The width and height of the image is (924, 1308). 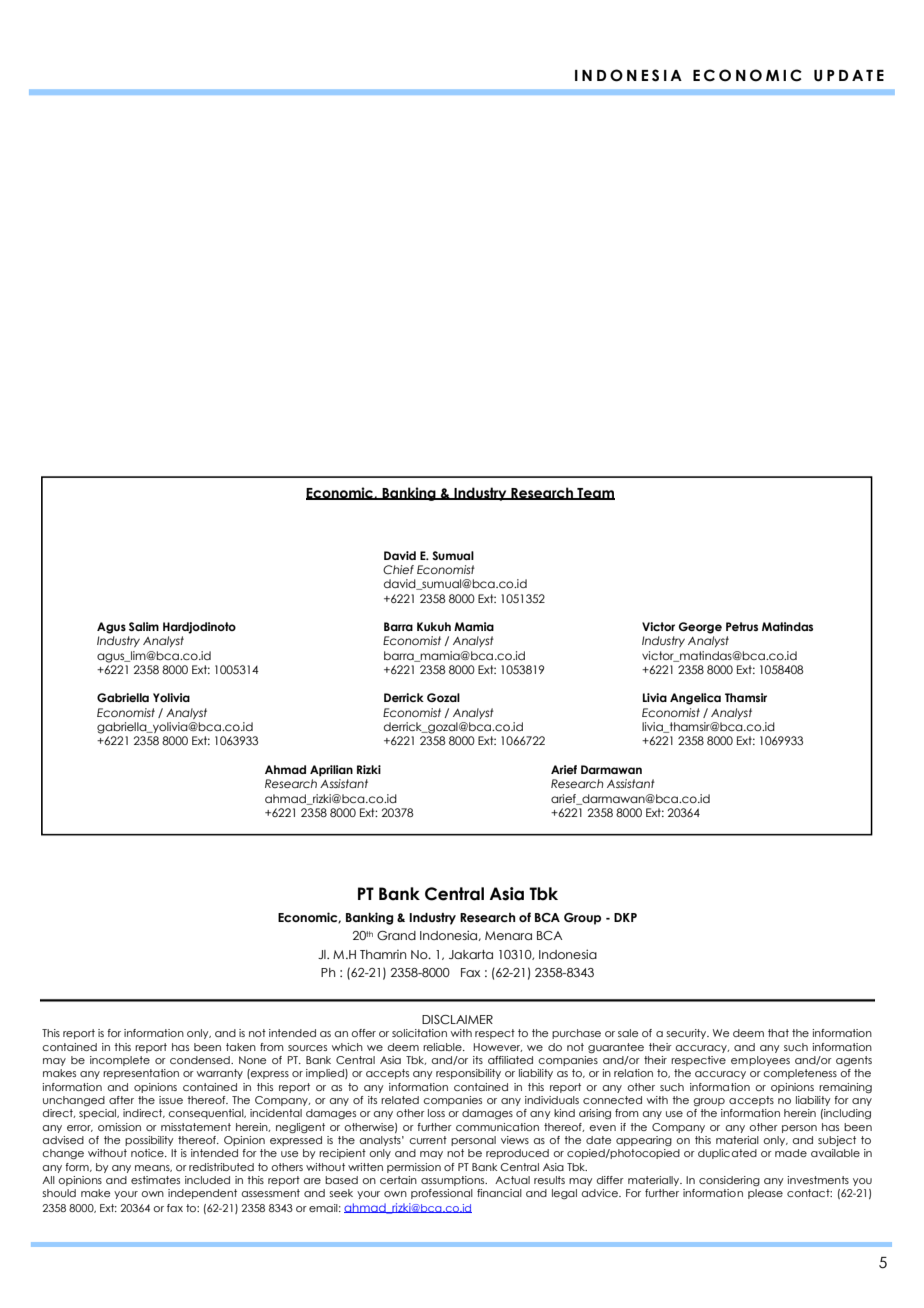 What do you see at coordinates (155, 1180) in the image?
I see `estimates` at bounding box center [155, 1180].
